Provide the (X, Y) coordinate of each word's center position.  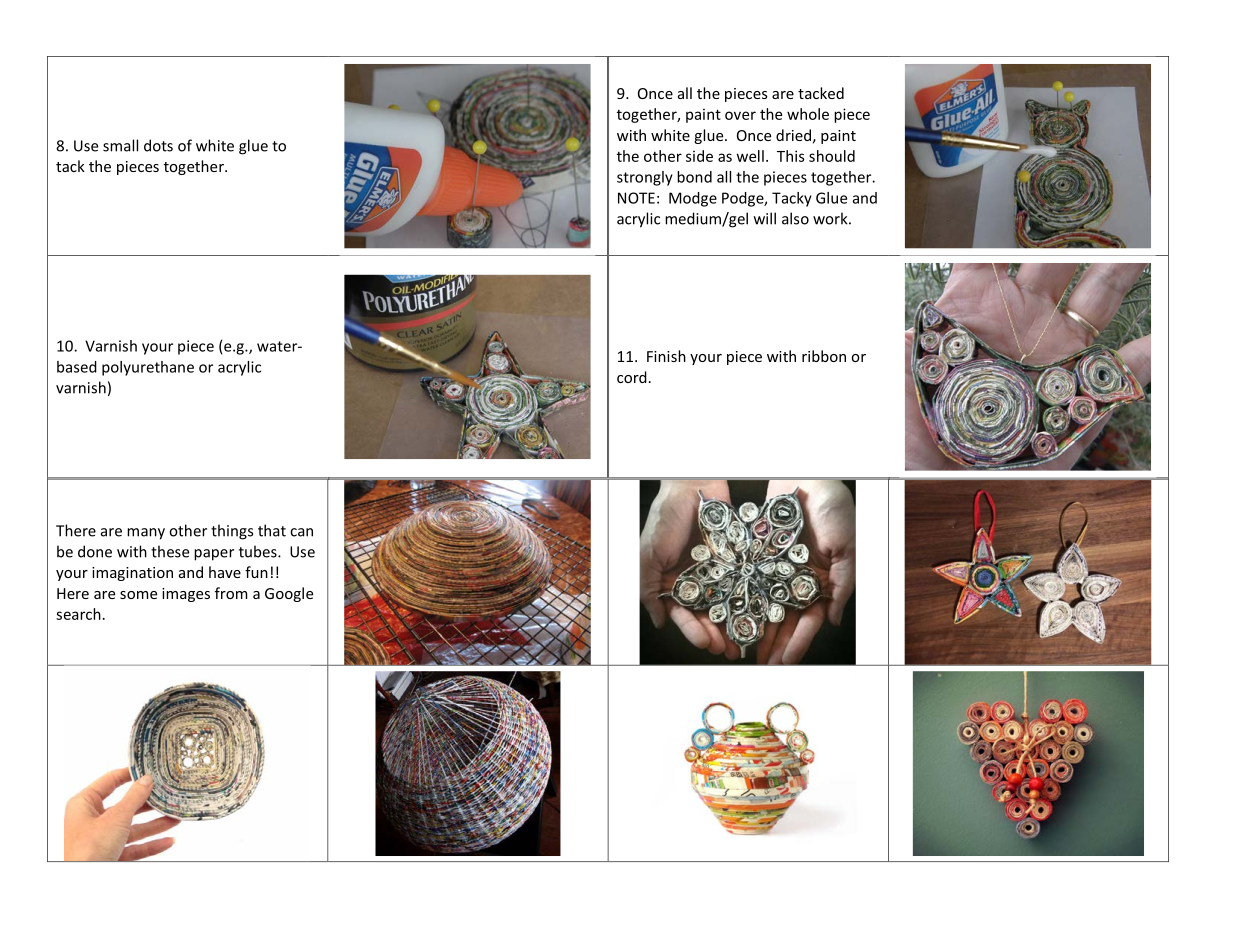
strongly (645, 178)
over (740, 115)
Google (289, 594)
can (301, 532)
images (186, 595)
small (120, 145)
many (146, 534)
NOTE (636, 198)
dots (158, 145)
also (795, 218)
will (765, 218)
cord (632, 377)
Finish (666, 356)
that (272, 530)
